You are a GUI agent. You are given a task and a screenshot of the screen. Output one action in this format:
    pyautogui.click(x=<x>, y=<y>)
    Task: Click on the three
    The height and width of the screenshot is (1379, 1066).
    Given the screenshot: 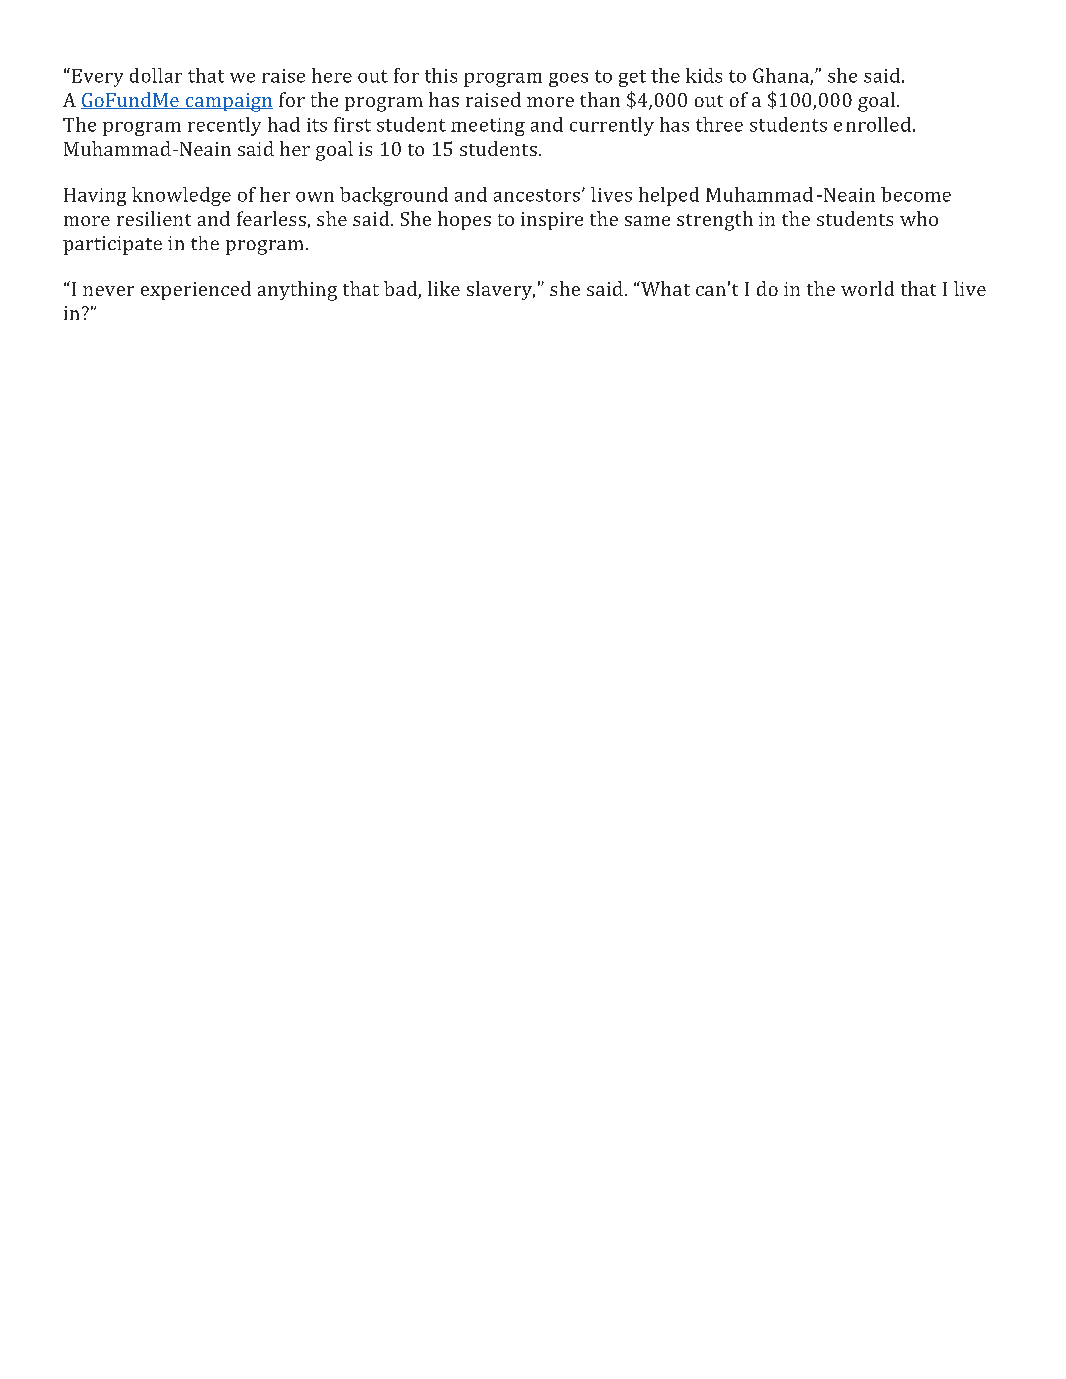 What is the action you would take?
    pyautogui.click(x=719, y=124)
